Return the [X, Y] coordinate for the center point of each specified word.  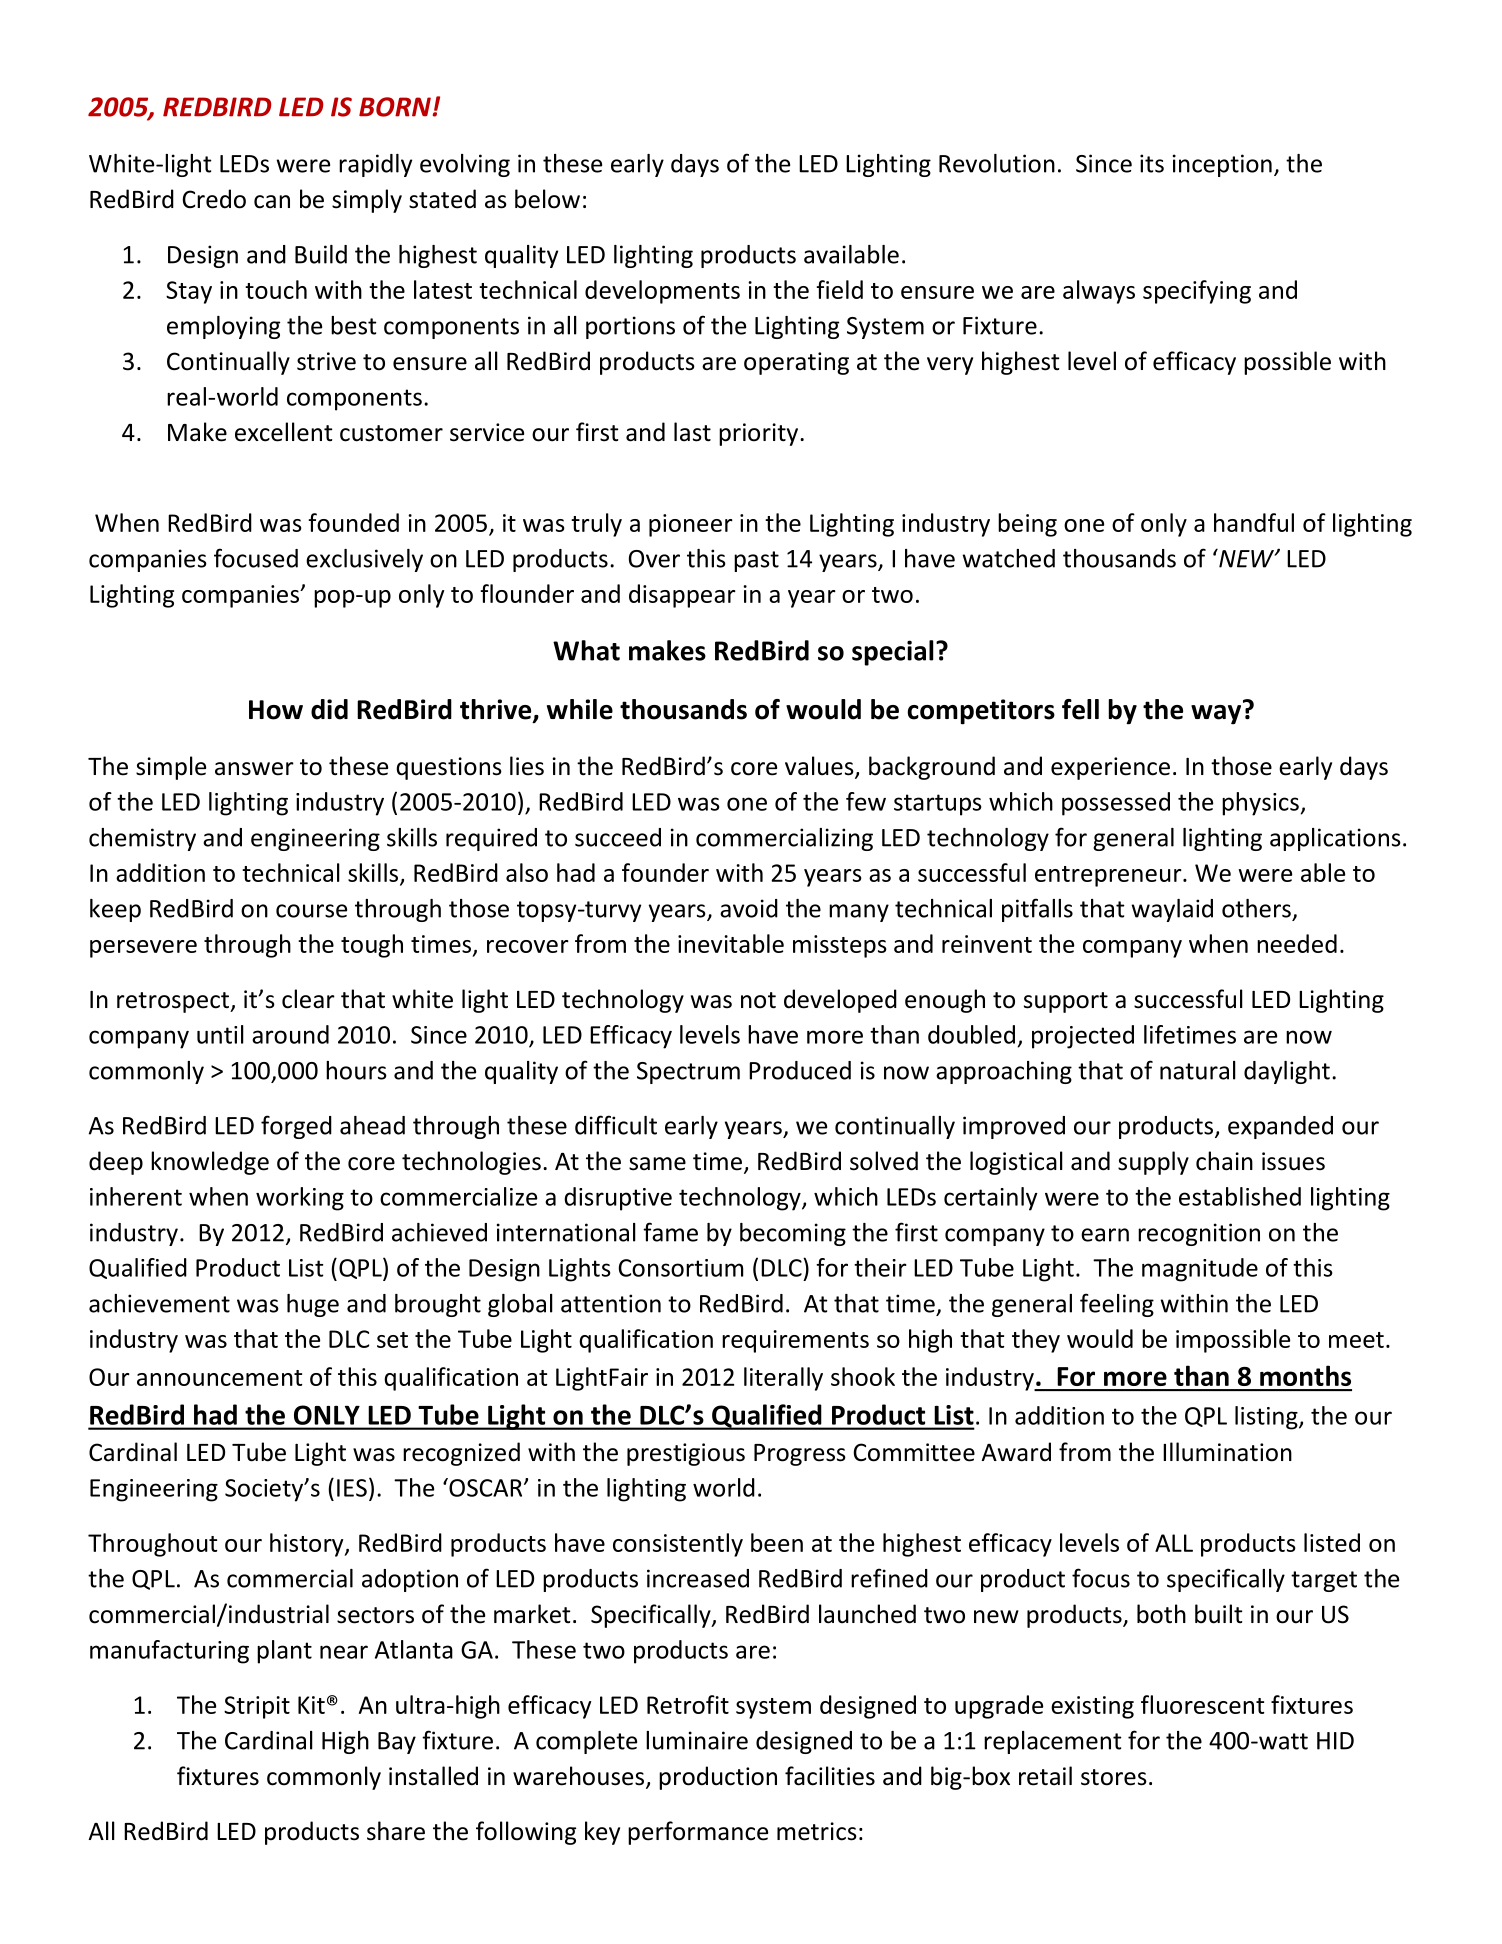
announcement [220, 1378]
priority [760, 434]
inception [1222, 165]
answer [254, 769]
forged [296, 1127]
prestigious [686, 1454]
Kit [311, 1705]
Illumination [1227, 1452]
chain [1224, 1161]
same [657, 1164]
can [272, 202]
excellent [283, 432]
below [547, 199]
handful [1254, 522]
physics [1260, 804]
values [820, 767]
